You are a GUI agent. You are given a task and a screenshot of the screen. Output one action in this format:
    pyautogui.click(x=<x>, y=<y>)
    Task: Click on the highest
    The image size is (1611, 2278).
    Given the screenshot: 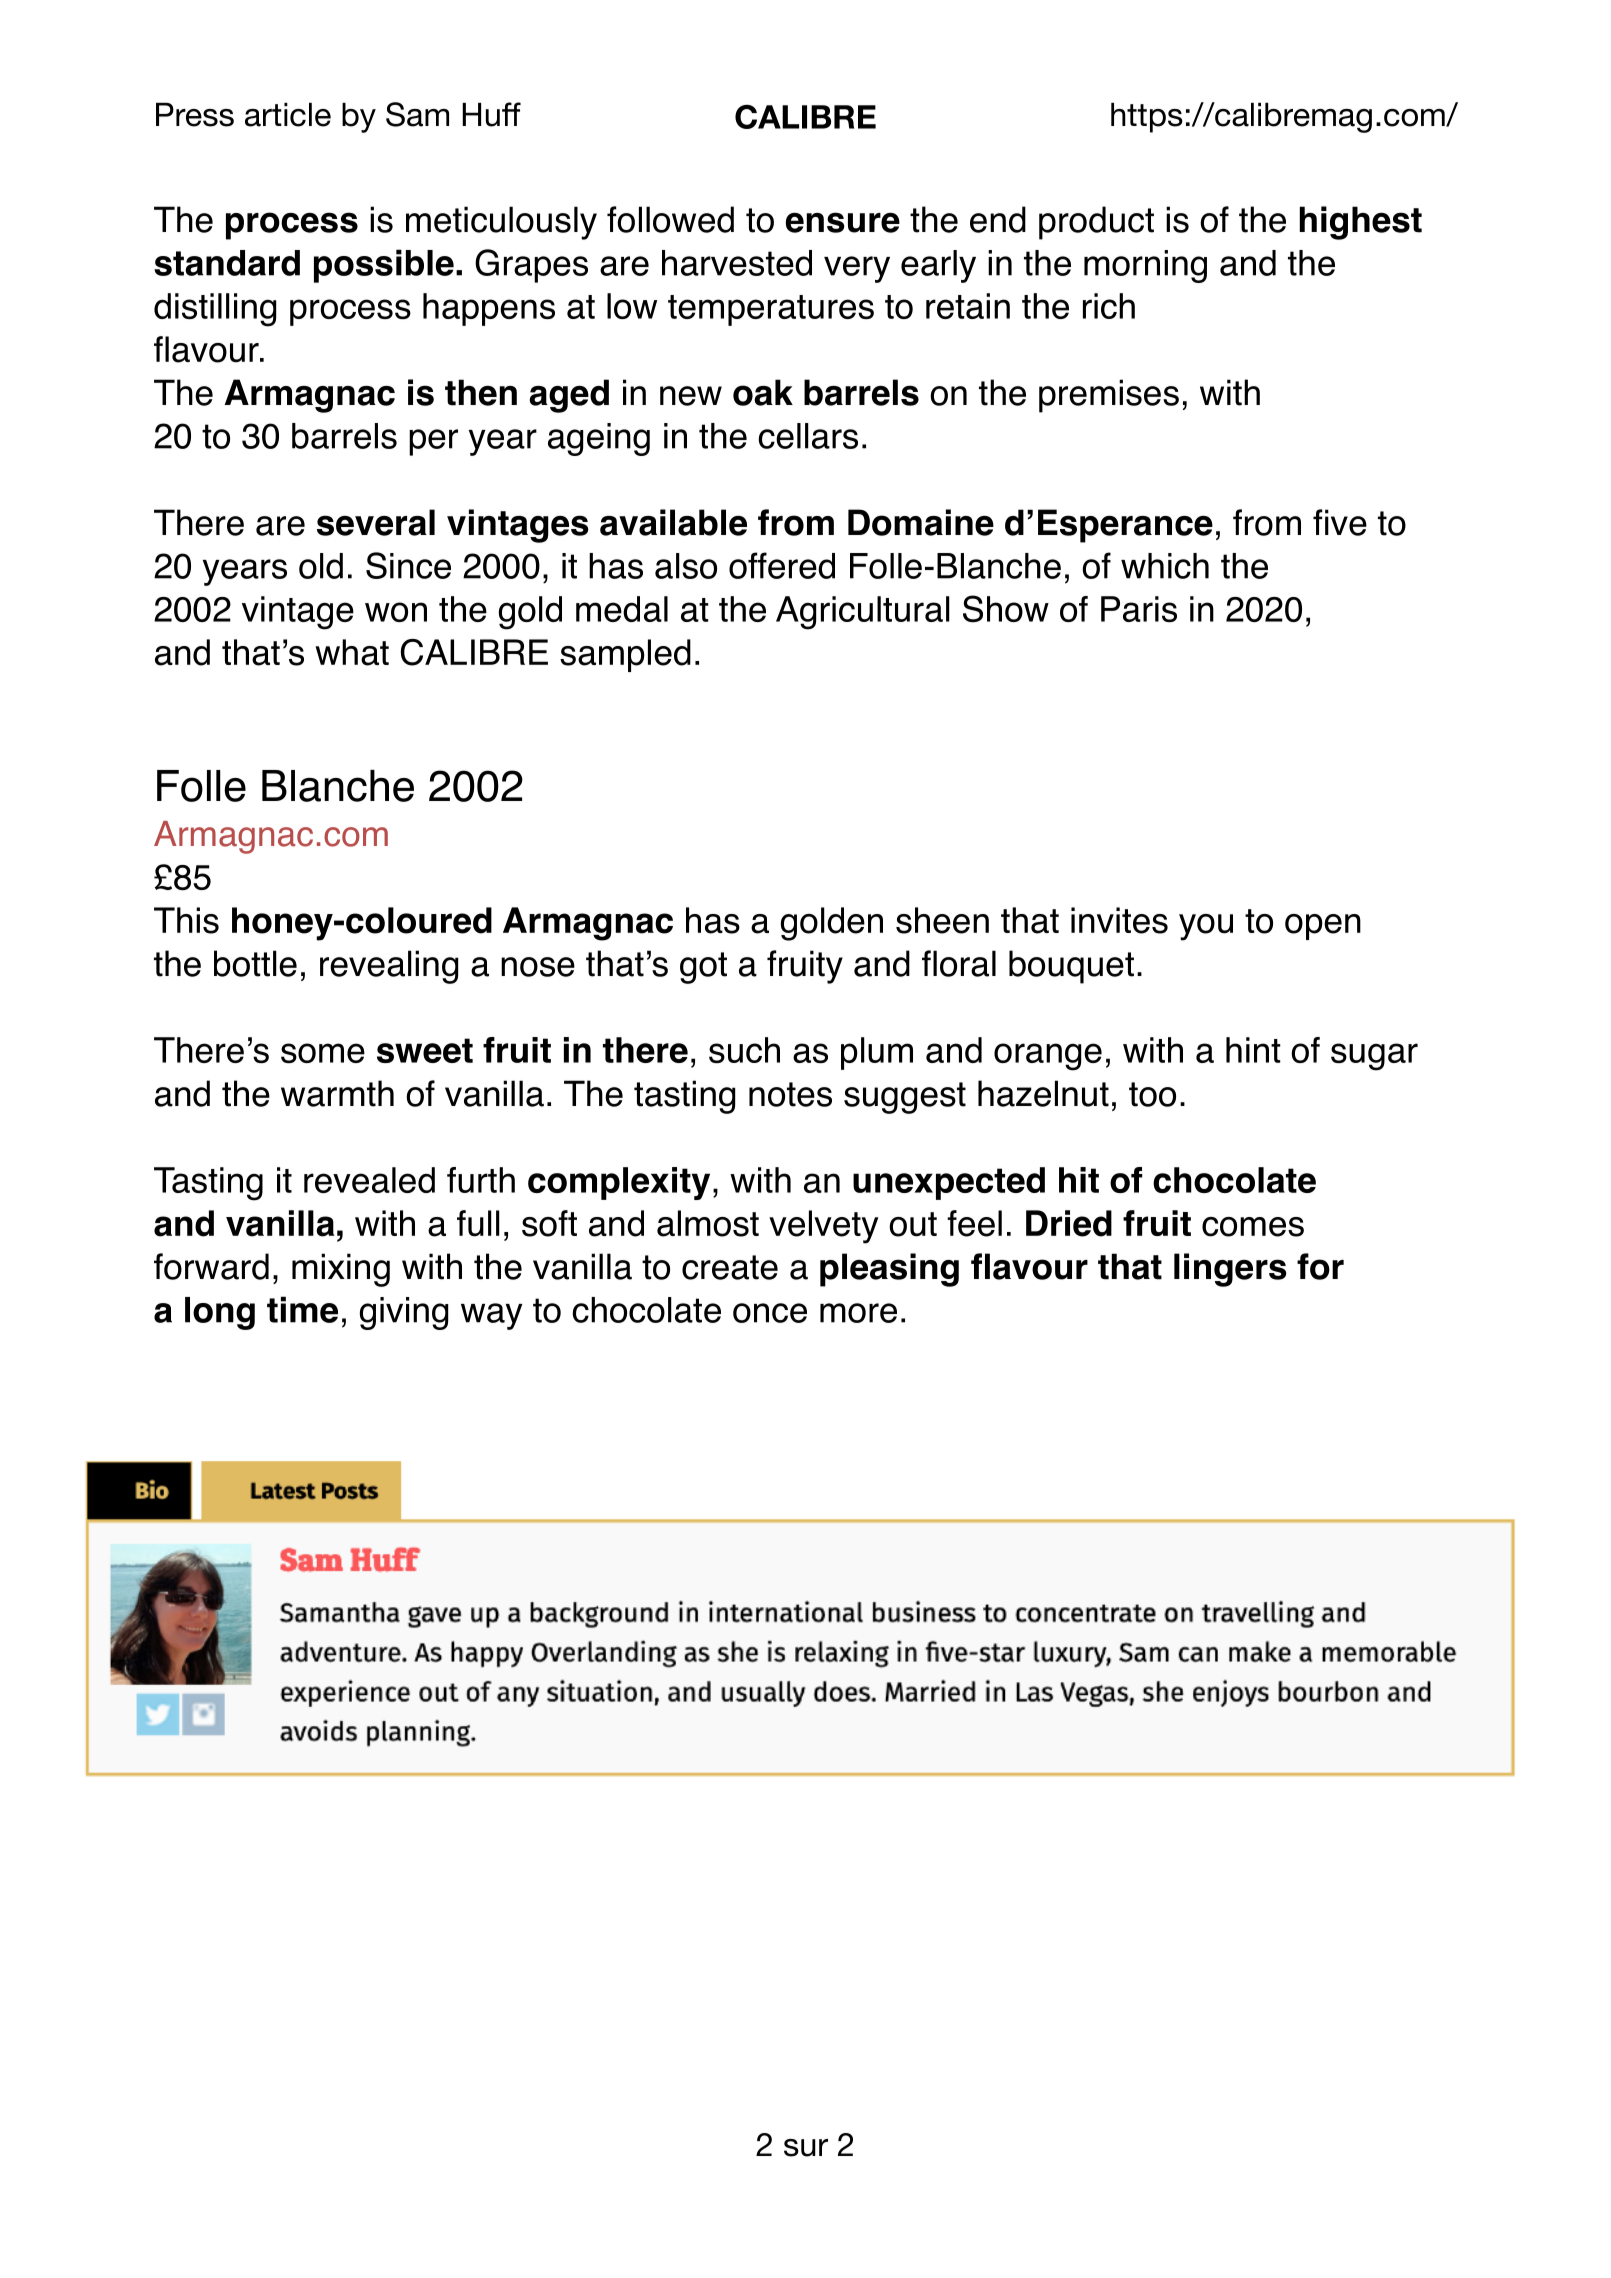 What is the action you would take?
    pyautogui.click(x=1361, y=223)
